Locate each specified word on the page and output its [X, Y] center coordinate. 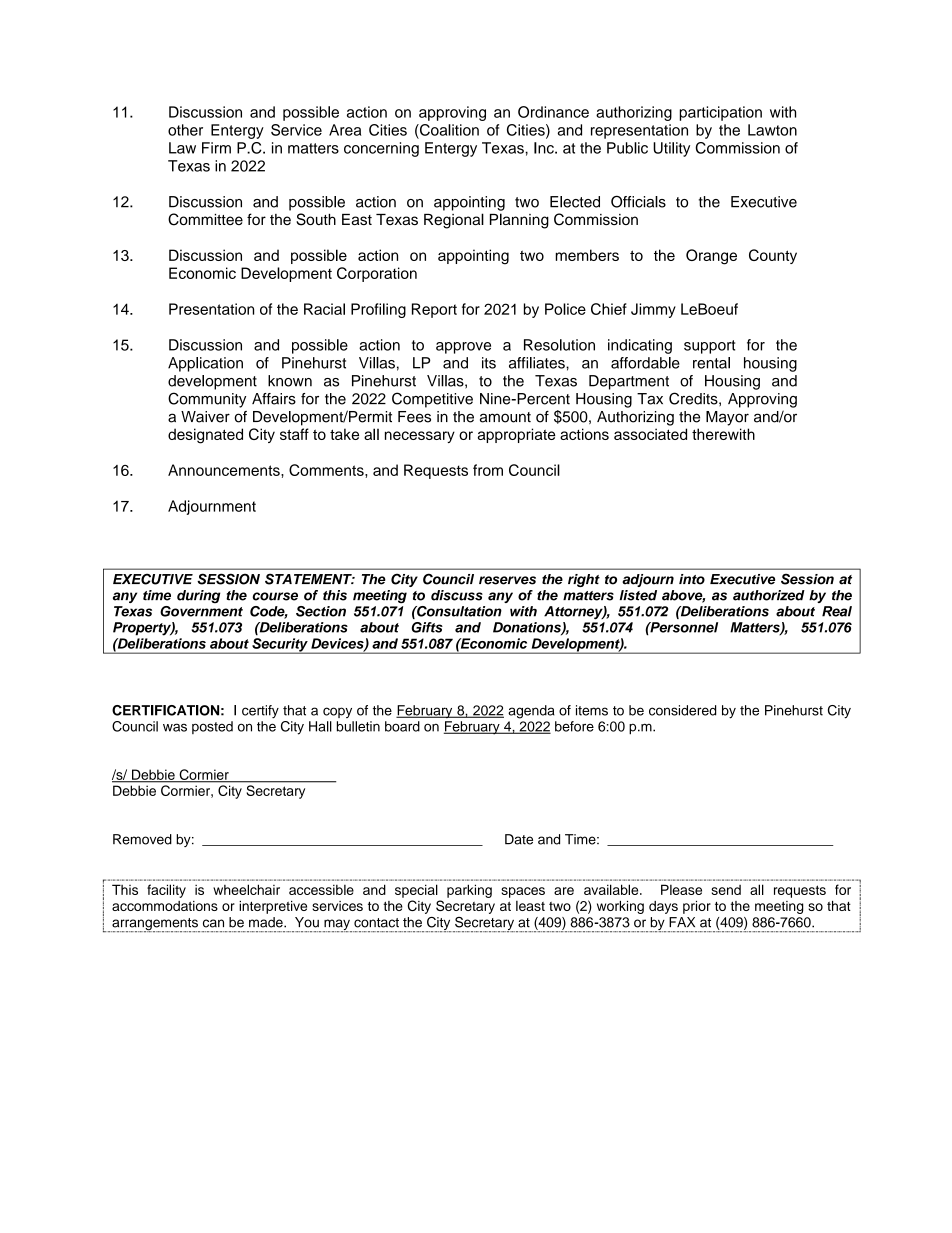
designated [205, 436]
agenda [531, 712]
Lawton [772, 130]
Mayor [727, 418]
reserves [507, 580]
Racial [324, 309]
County [773, 256]
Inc [545, 148]
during [199, 596]
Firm [216, 148]
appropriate [517, 435]
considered [682, 710]
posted [212, 727]
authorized [769, 595]
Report [434, 310]
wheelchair [246, 889]
